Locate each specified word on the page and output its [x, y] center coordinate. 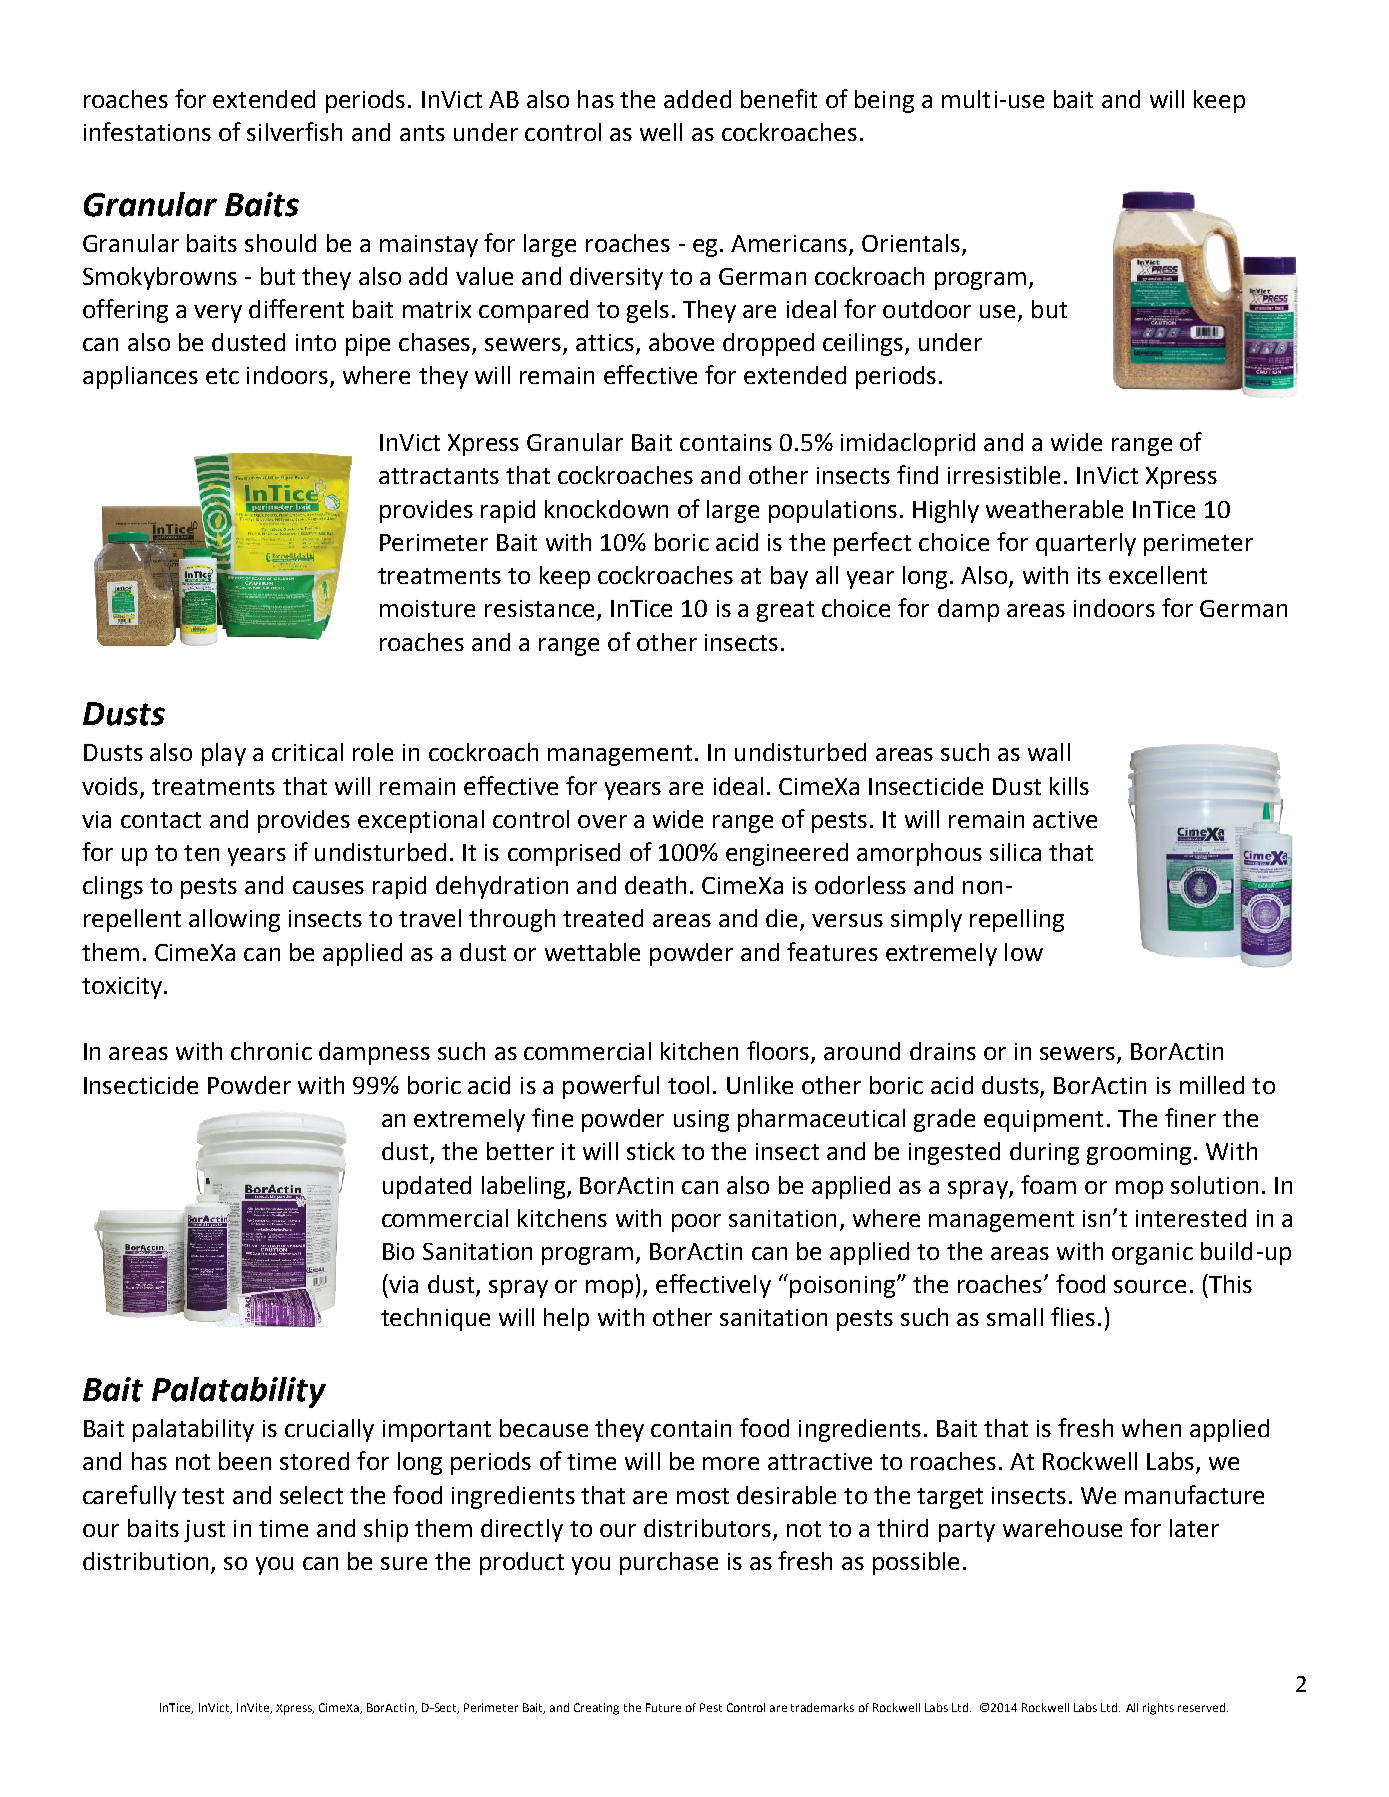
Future [663, 1707]
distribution [145, 1561]
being [884, 101]
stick [651, 1151]
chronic [271, 1051]
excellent [1158, 575]
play [224, 754]
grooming [1139, 1154]
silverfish [294, 131]
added [697, 99]
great [785, 611]
